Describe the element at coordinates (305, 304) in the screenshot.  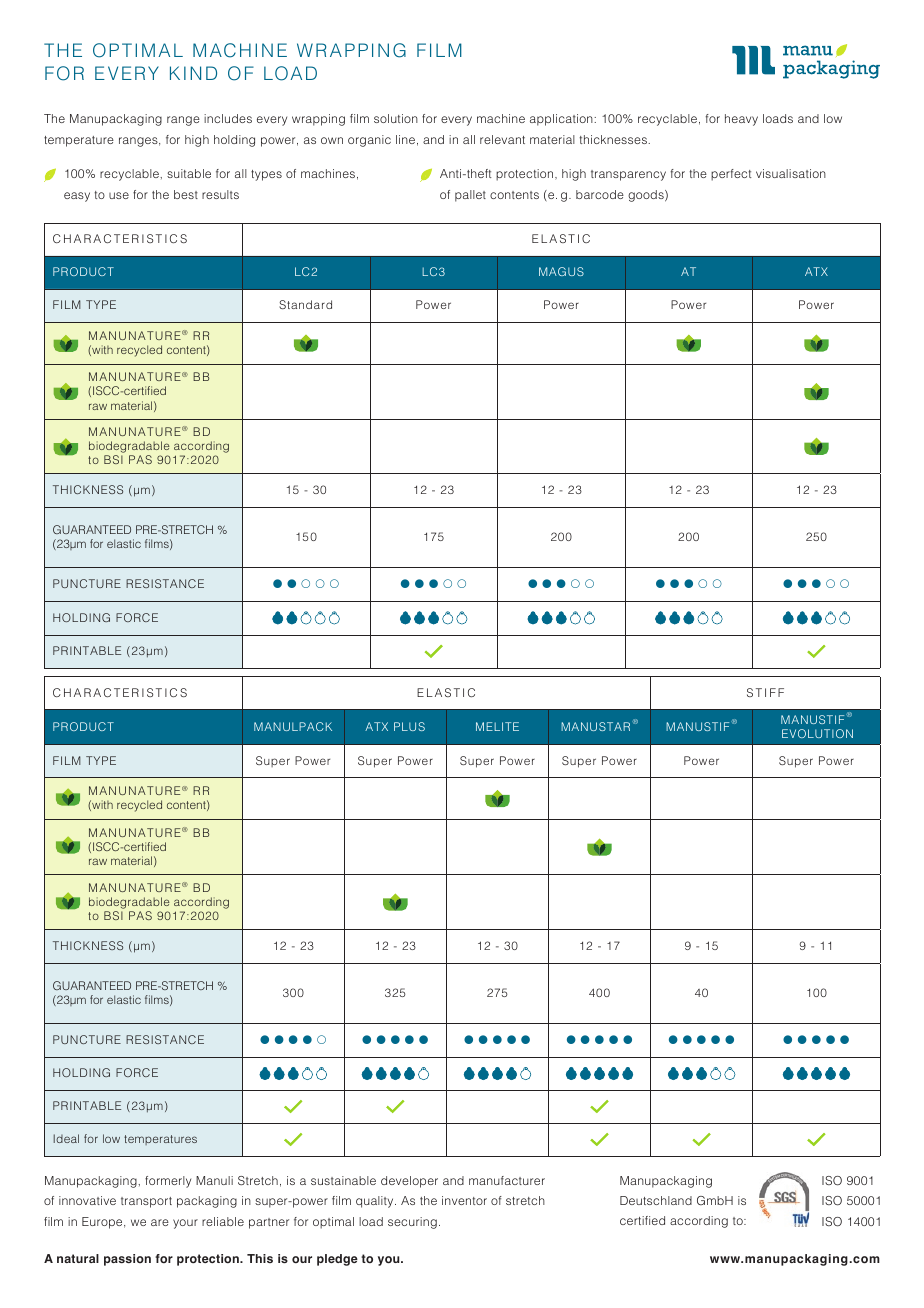
I see `Standard` at that location.
